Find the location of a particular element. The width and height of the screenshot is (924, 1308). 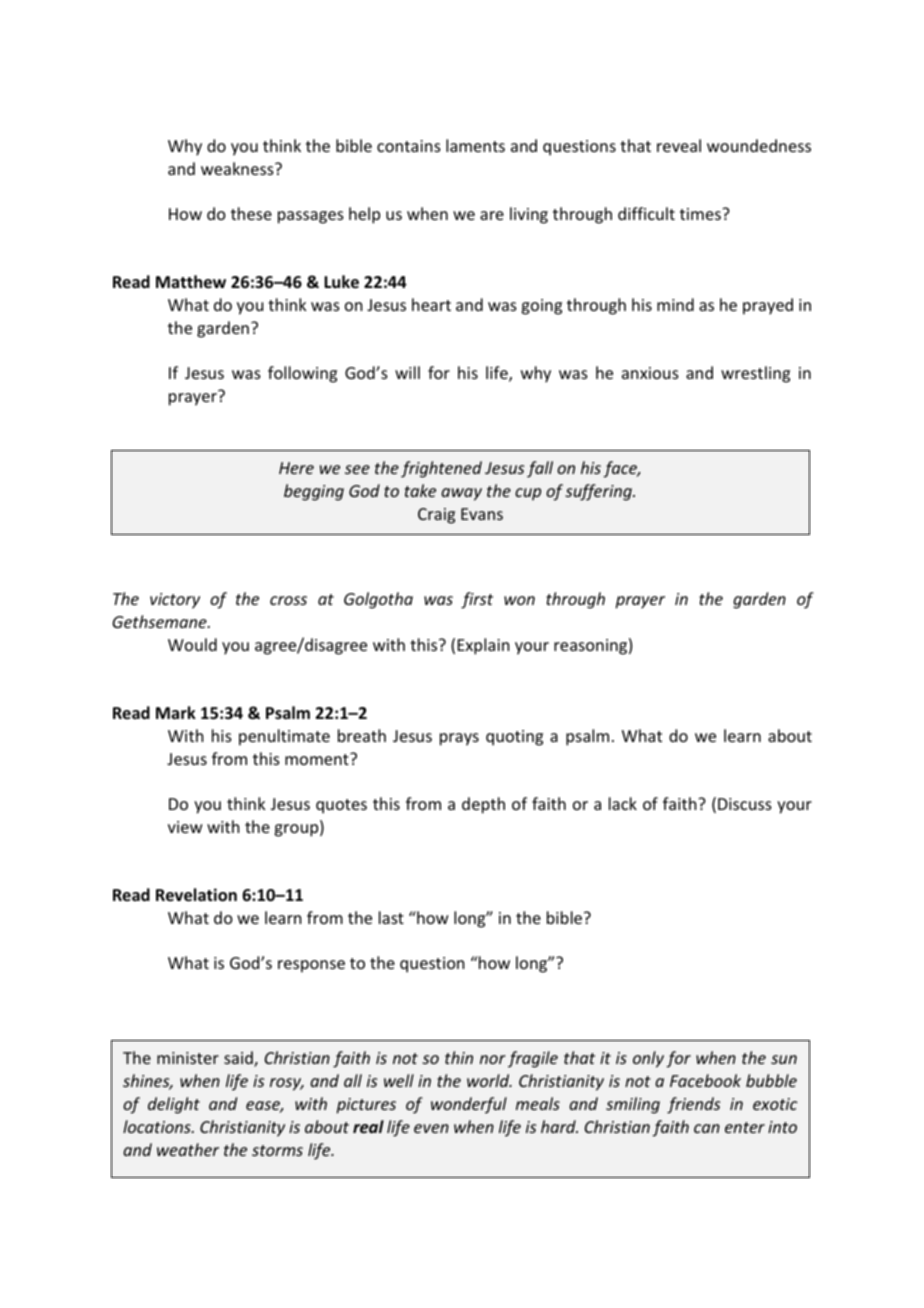

Discuss is located at coordinates (745, 804).
